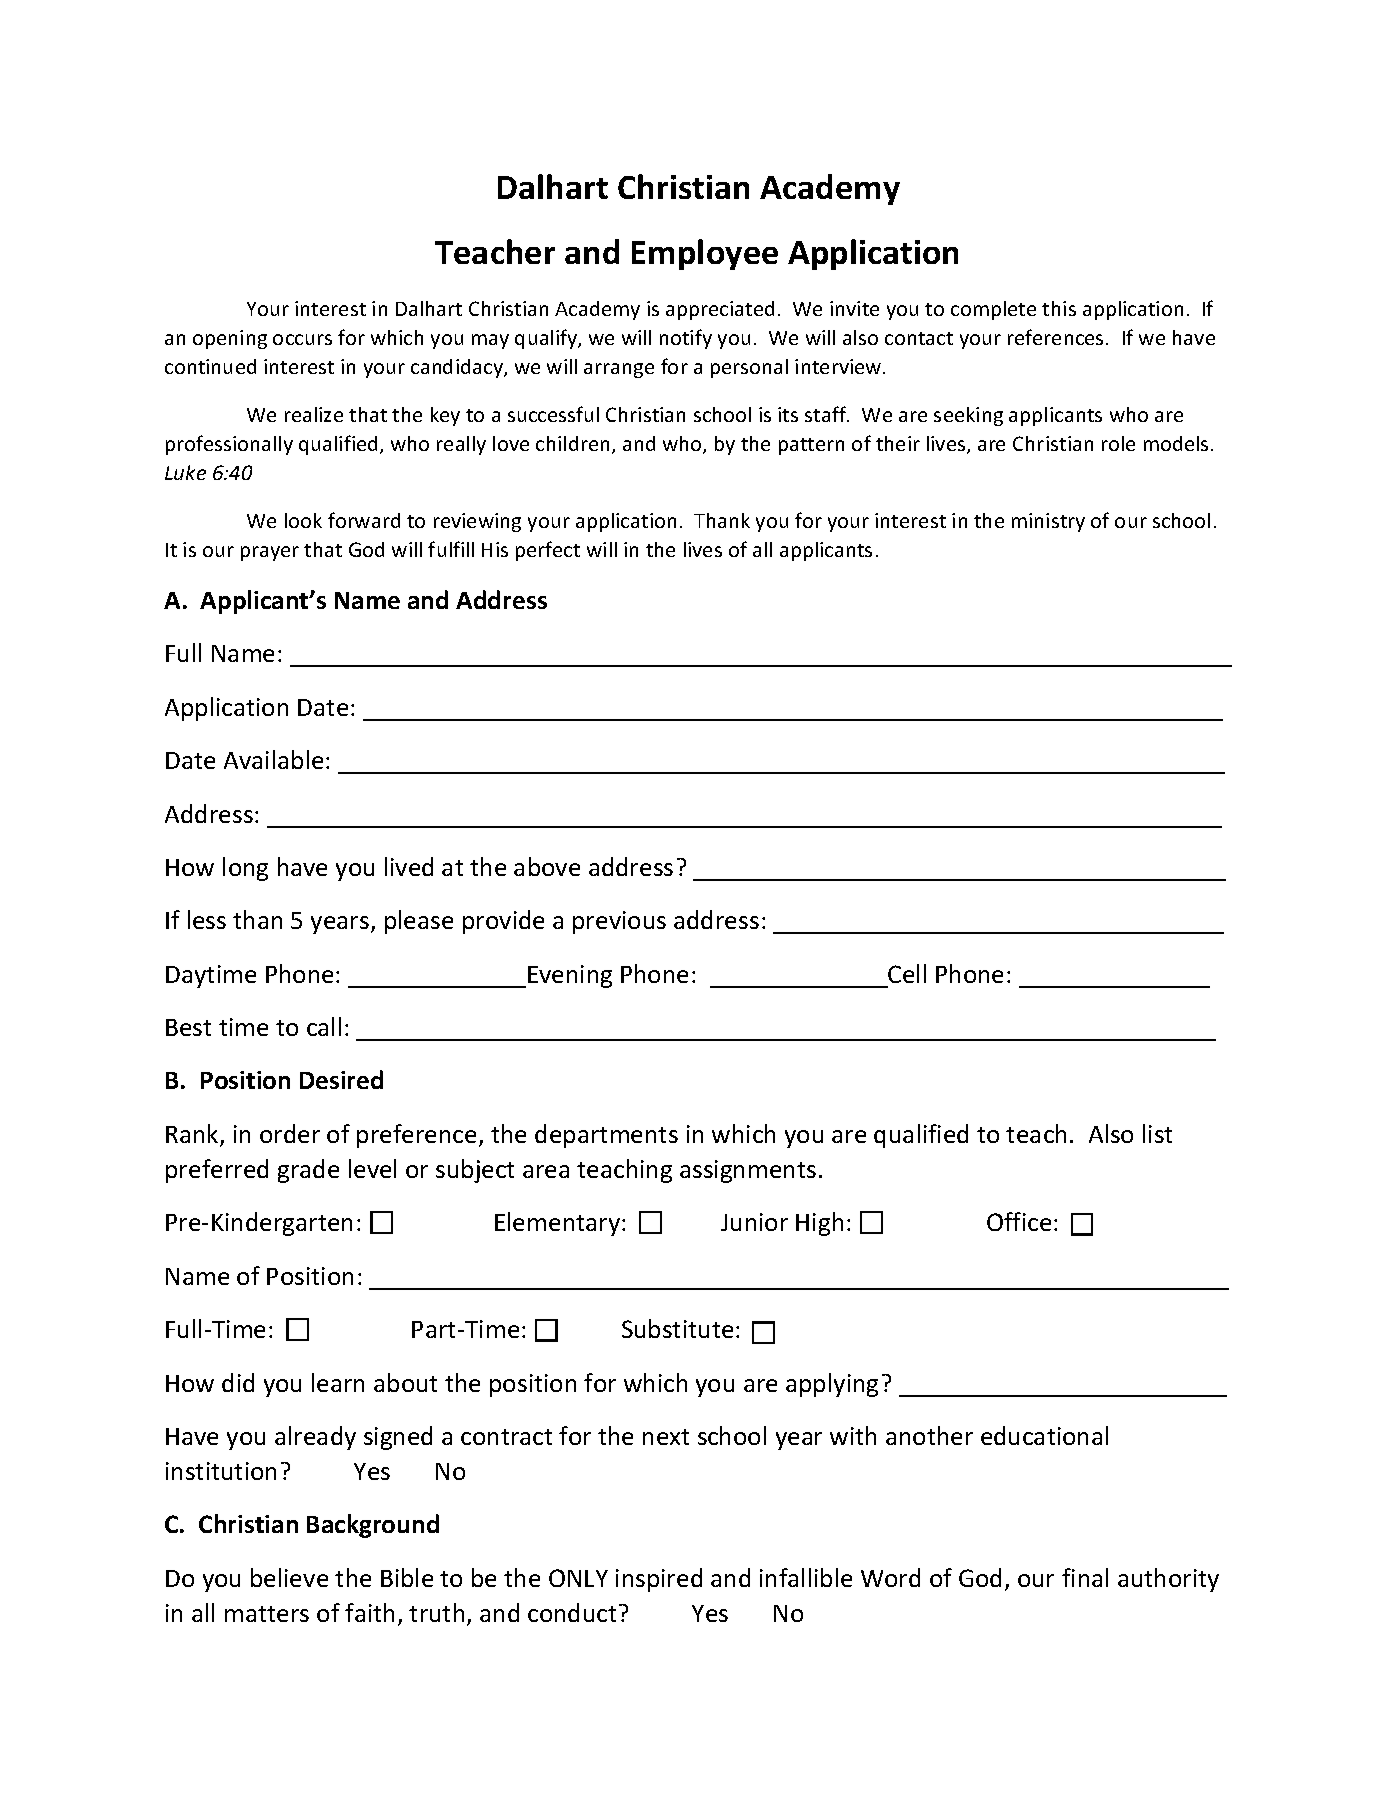 Image resolution: width=1397 pixels, height=1808 pixels. What do you see at coordinates (1059, 308) in the document?
I see `this` at bounding box center [1059, 308].
